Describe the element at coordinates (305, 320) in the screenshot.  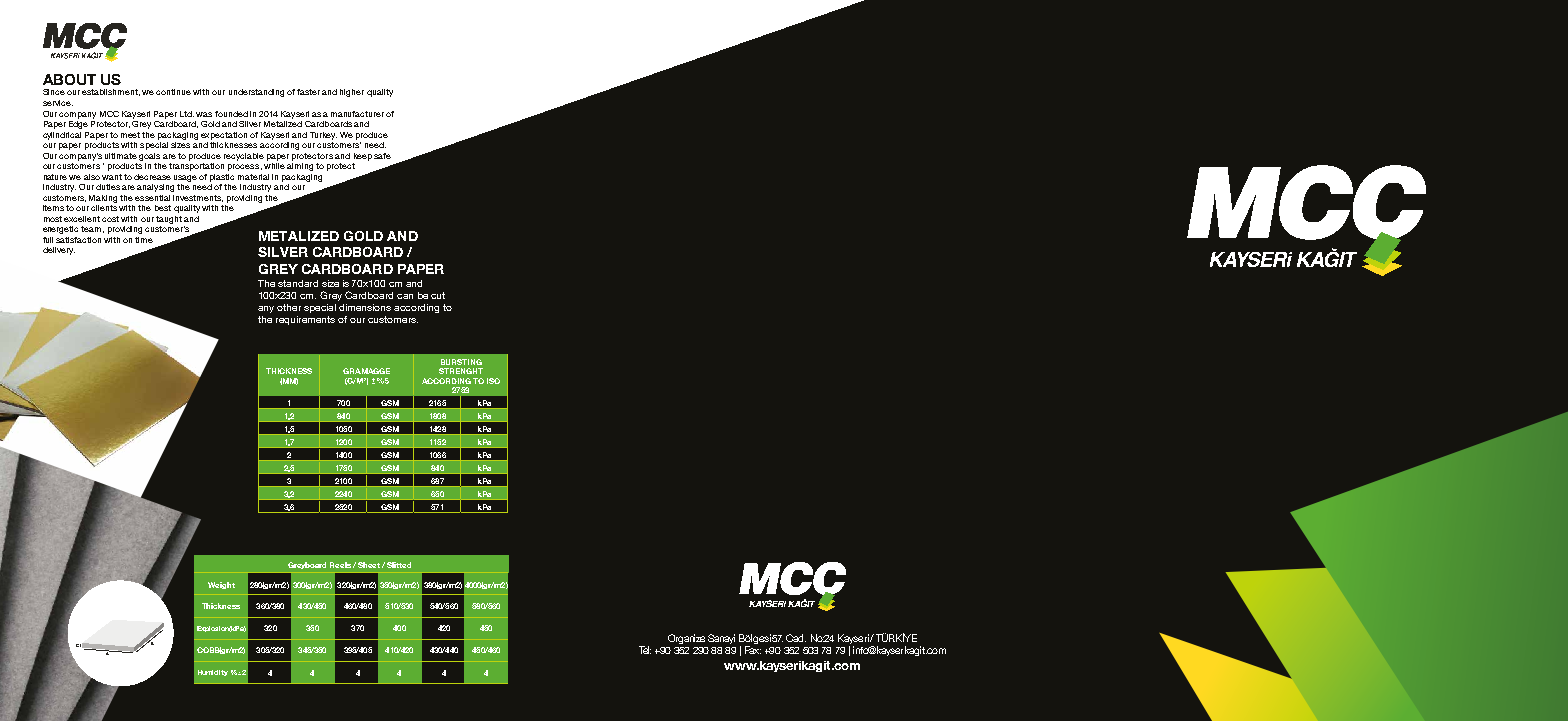
I see `requirements` at that location.
